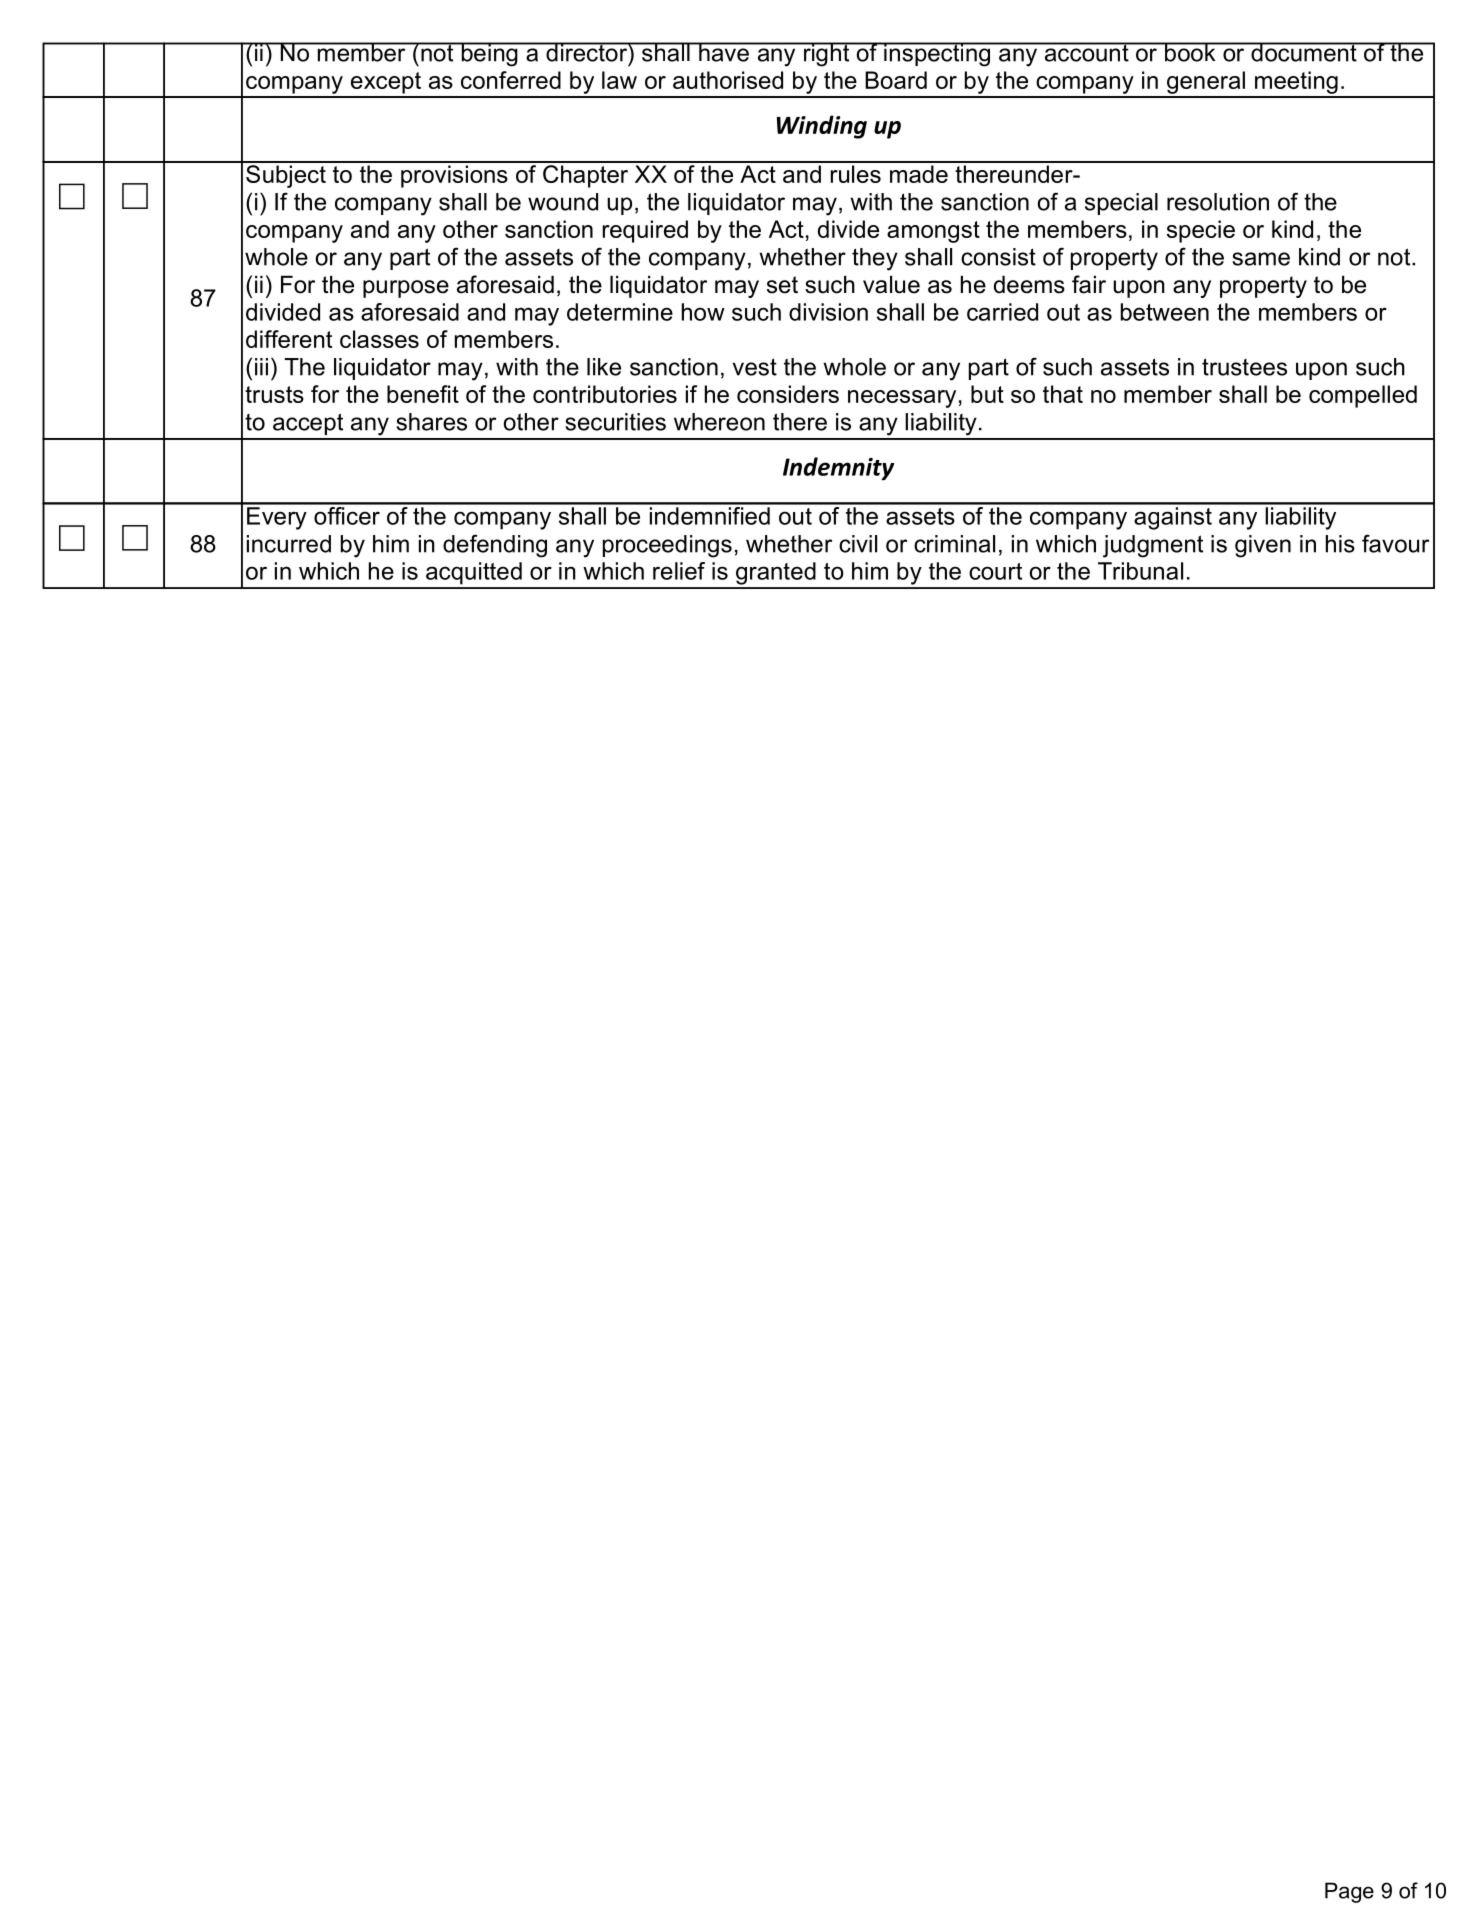 The height and width of the page is (1914, 1479). Describe the element at coordinates (1304, 52) in the page. I see `document` at that location.
